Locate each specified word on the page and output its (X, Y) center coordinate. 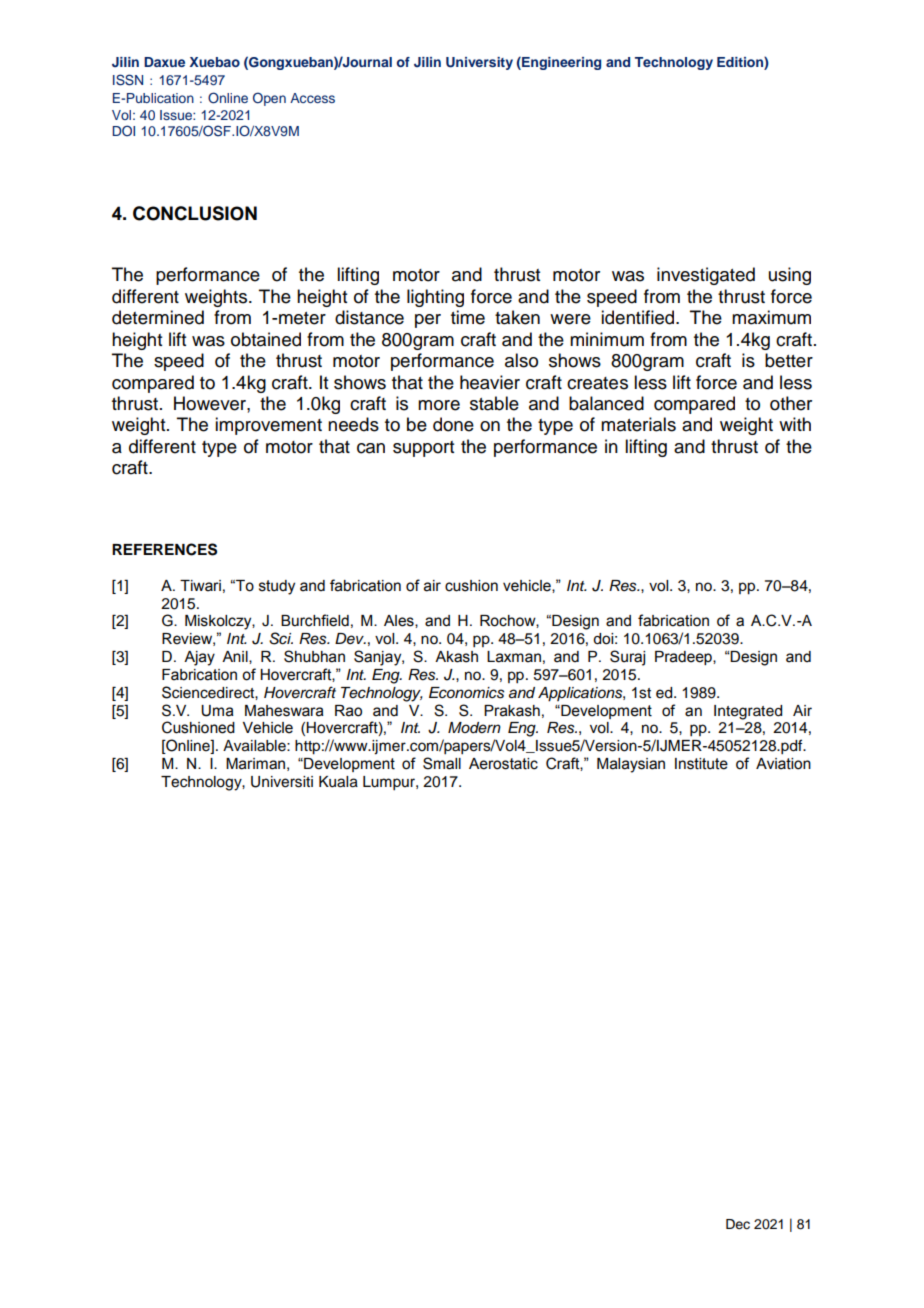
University (479, 63)
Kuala (338, 782)
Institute (701, 764)
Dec (738, 1224)
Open (269, 99)
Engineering (560, 63)
